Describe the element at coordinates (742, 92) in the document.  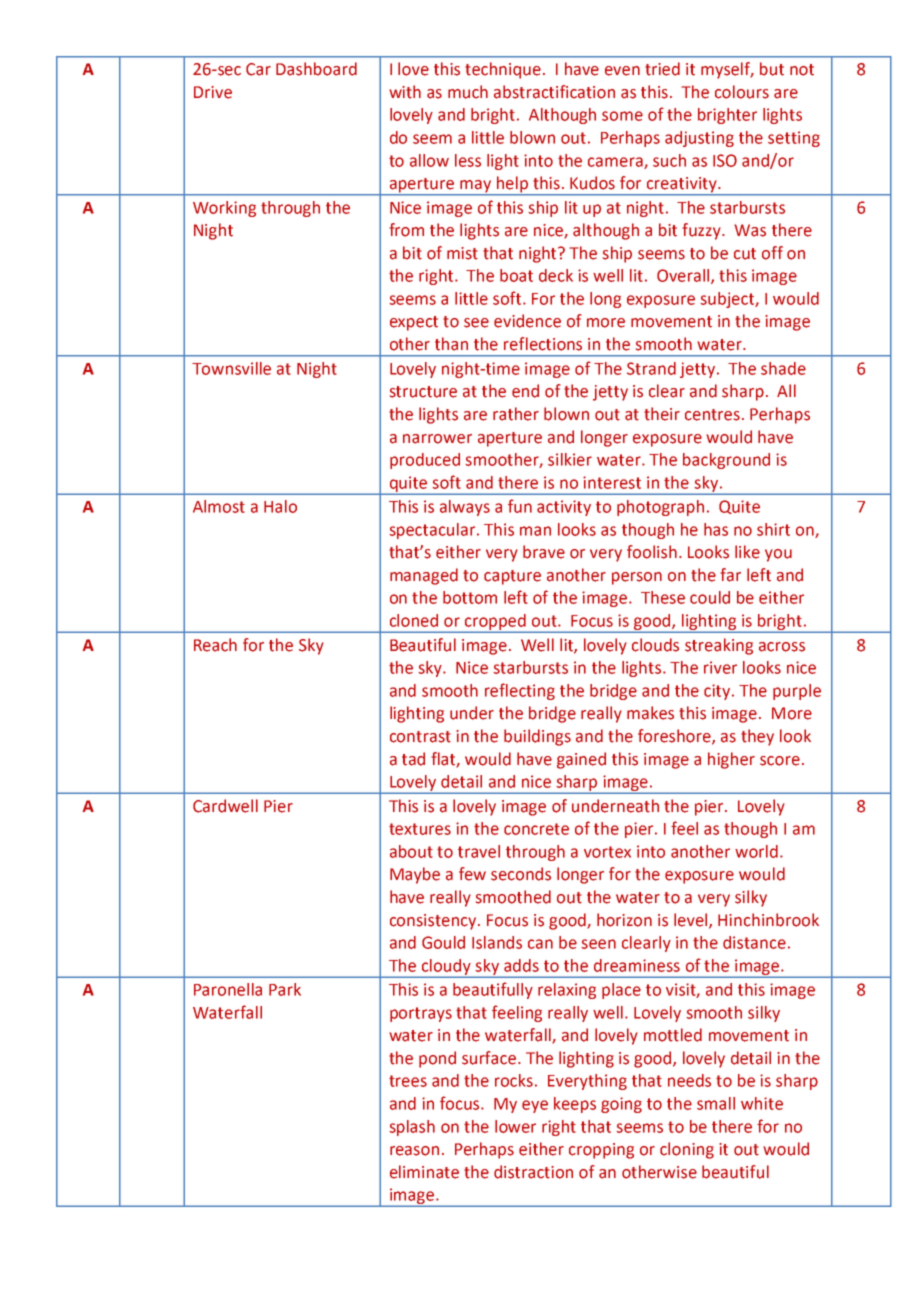
I see `colours` at that location.
